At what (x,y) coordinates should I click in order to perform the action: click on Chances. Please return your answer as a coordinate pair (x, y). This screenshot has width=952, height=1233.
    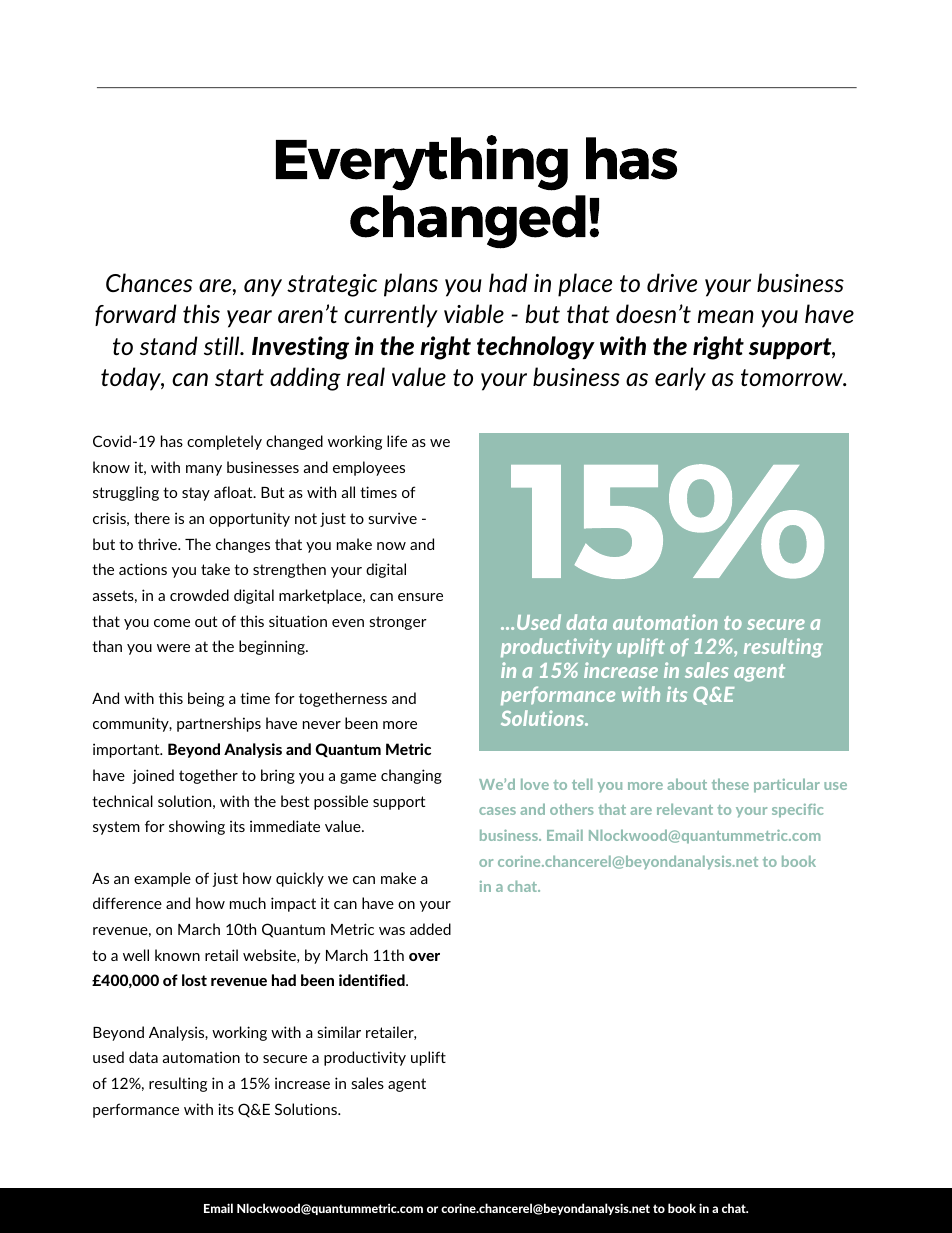
    Looking at the image, I should click on (149, 282).
